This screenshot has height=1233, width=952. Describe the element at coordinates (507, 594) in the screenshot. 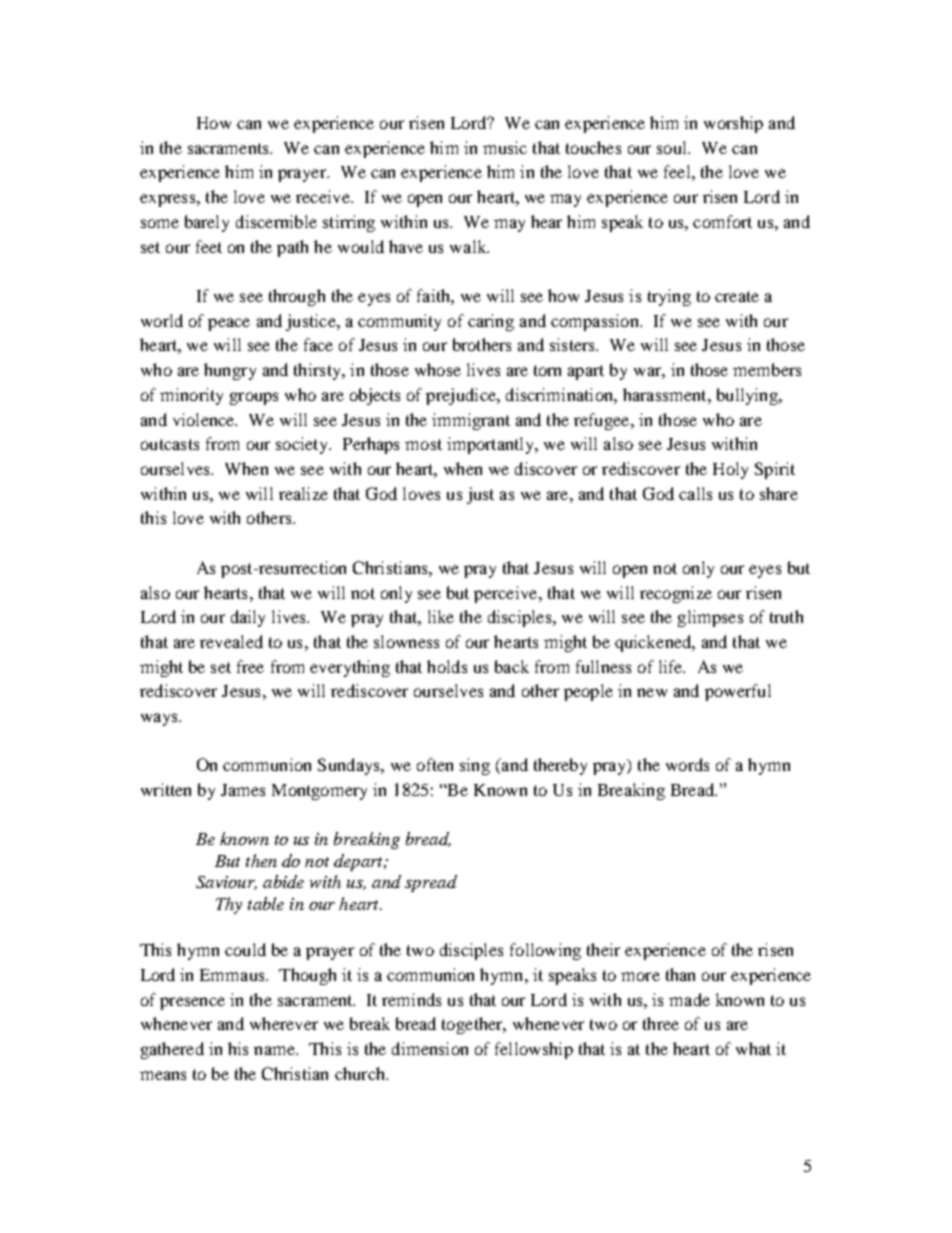

I see `perceive` at that location.
